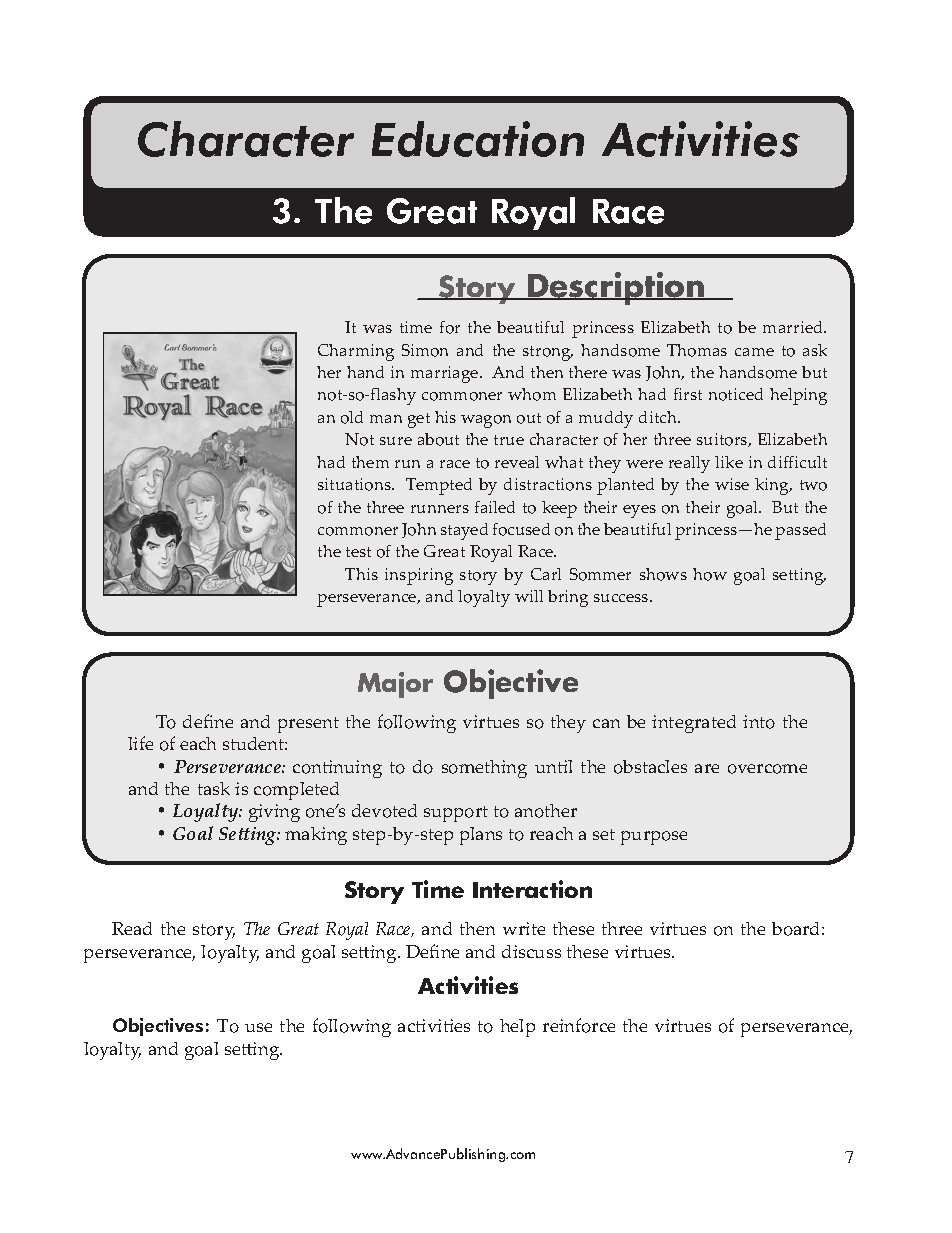 The image size is (952, 1233). I want to click on Description, so click(616, 288).
